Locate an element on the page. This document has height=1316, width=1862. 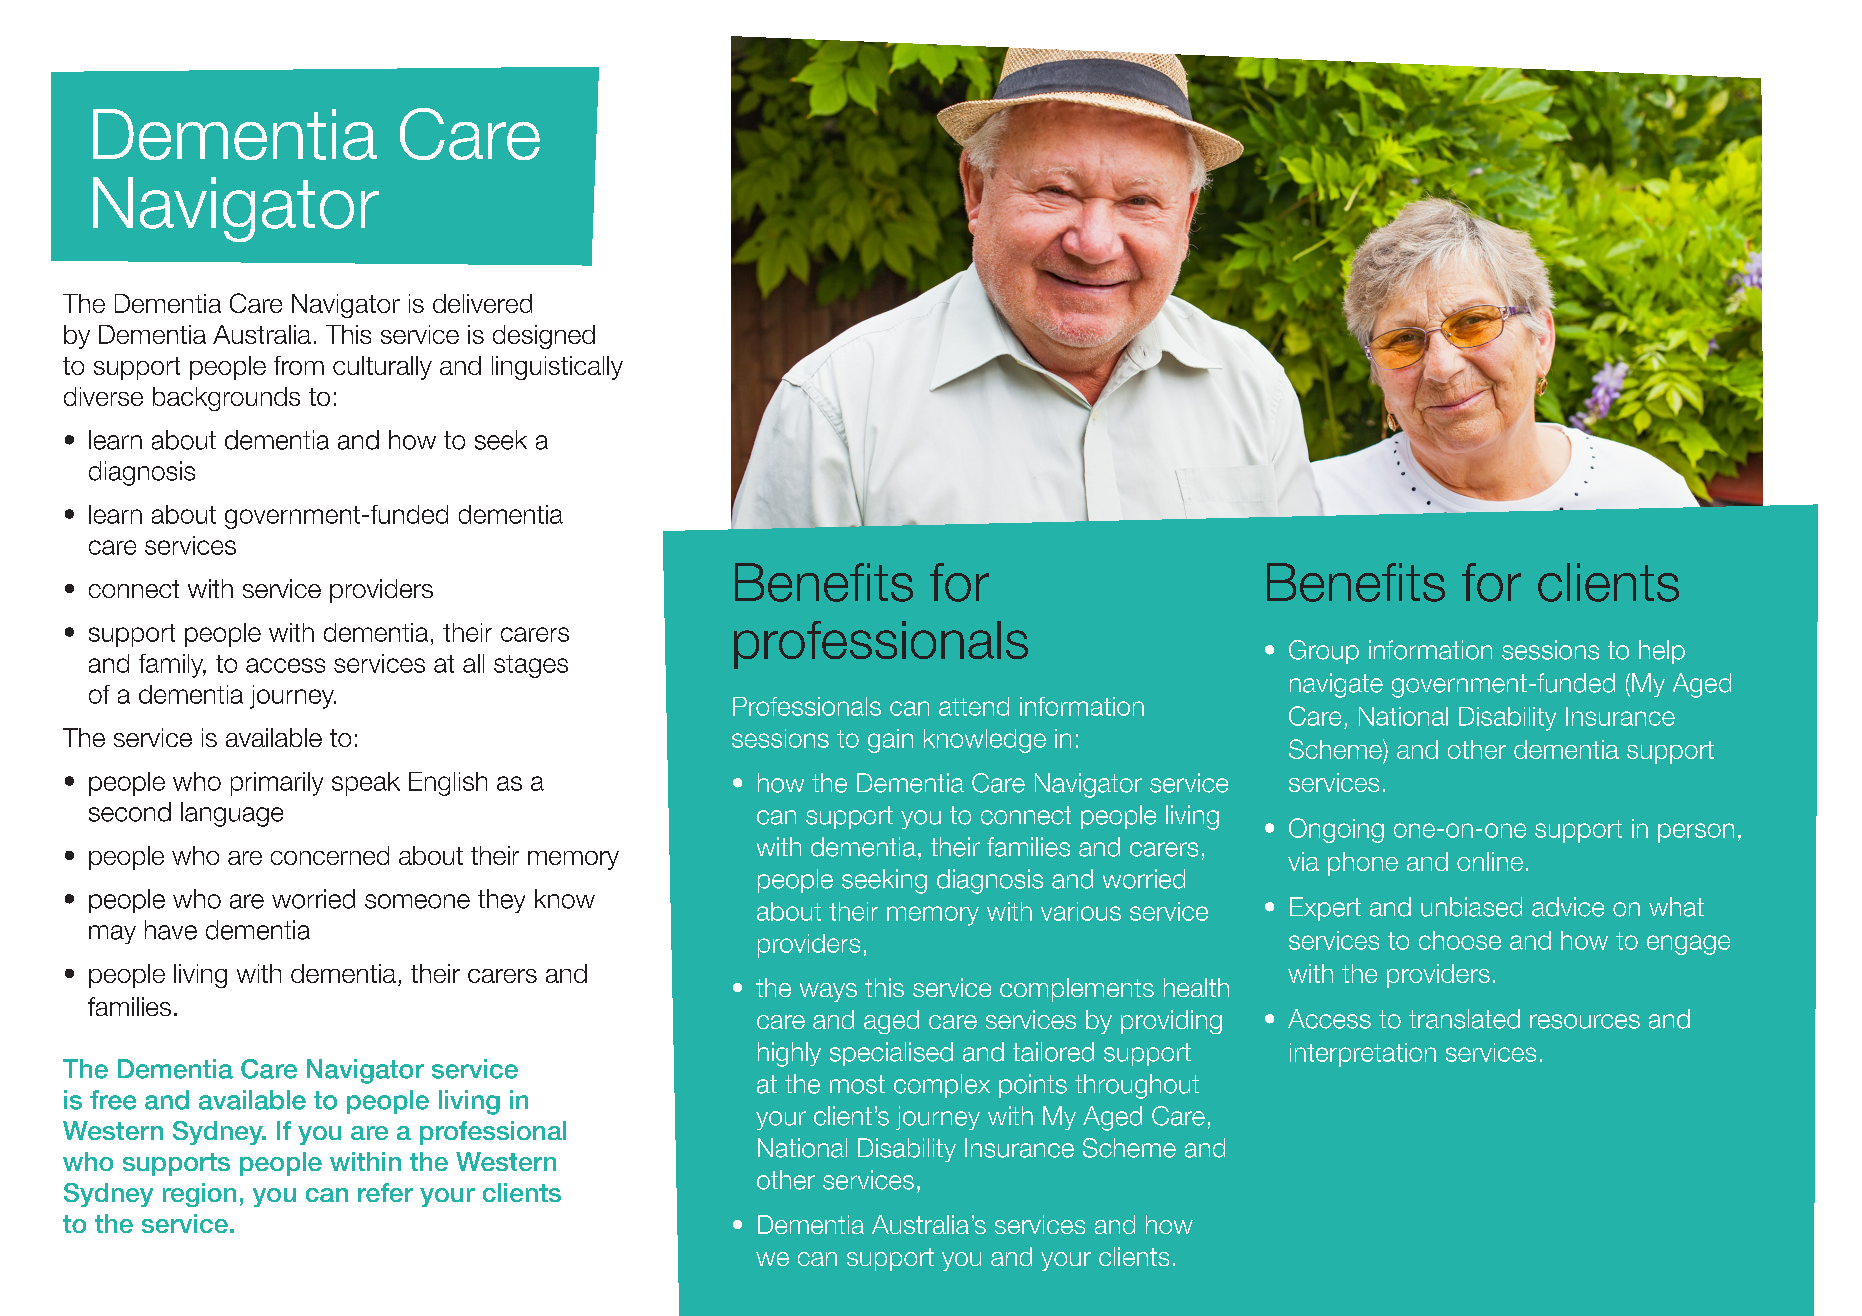
unbiased is located at coordinates (1471, 907).
